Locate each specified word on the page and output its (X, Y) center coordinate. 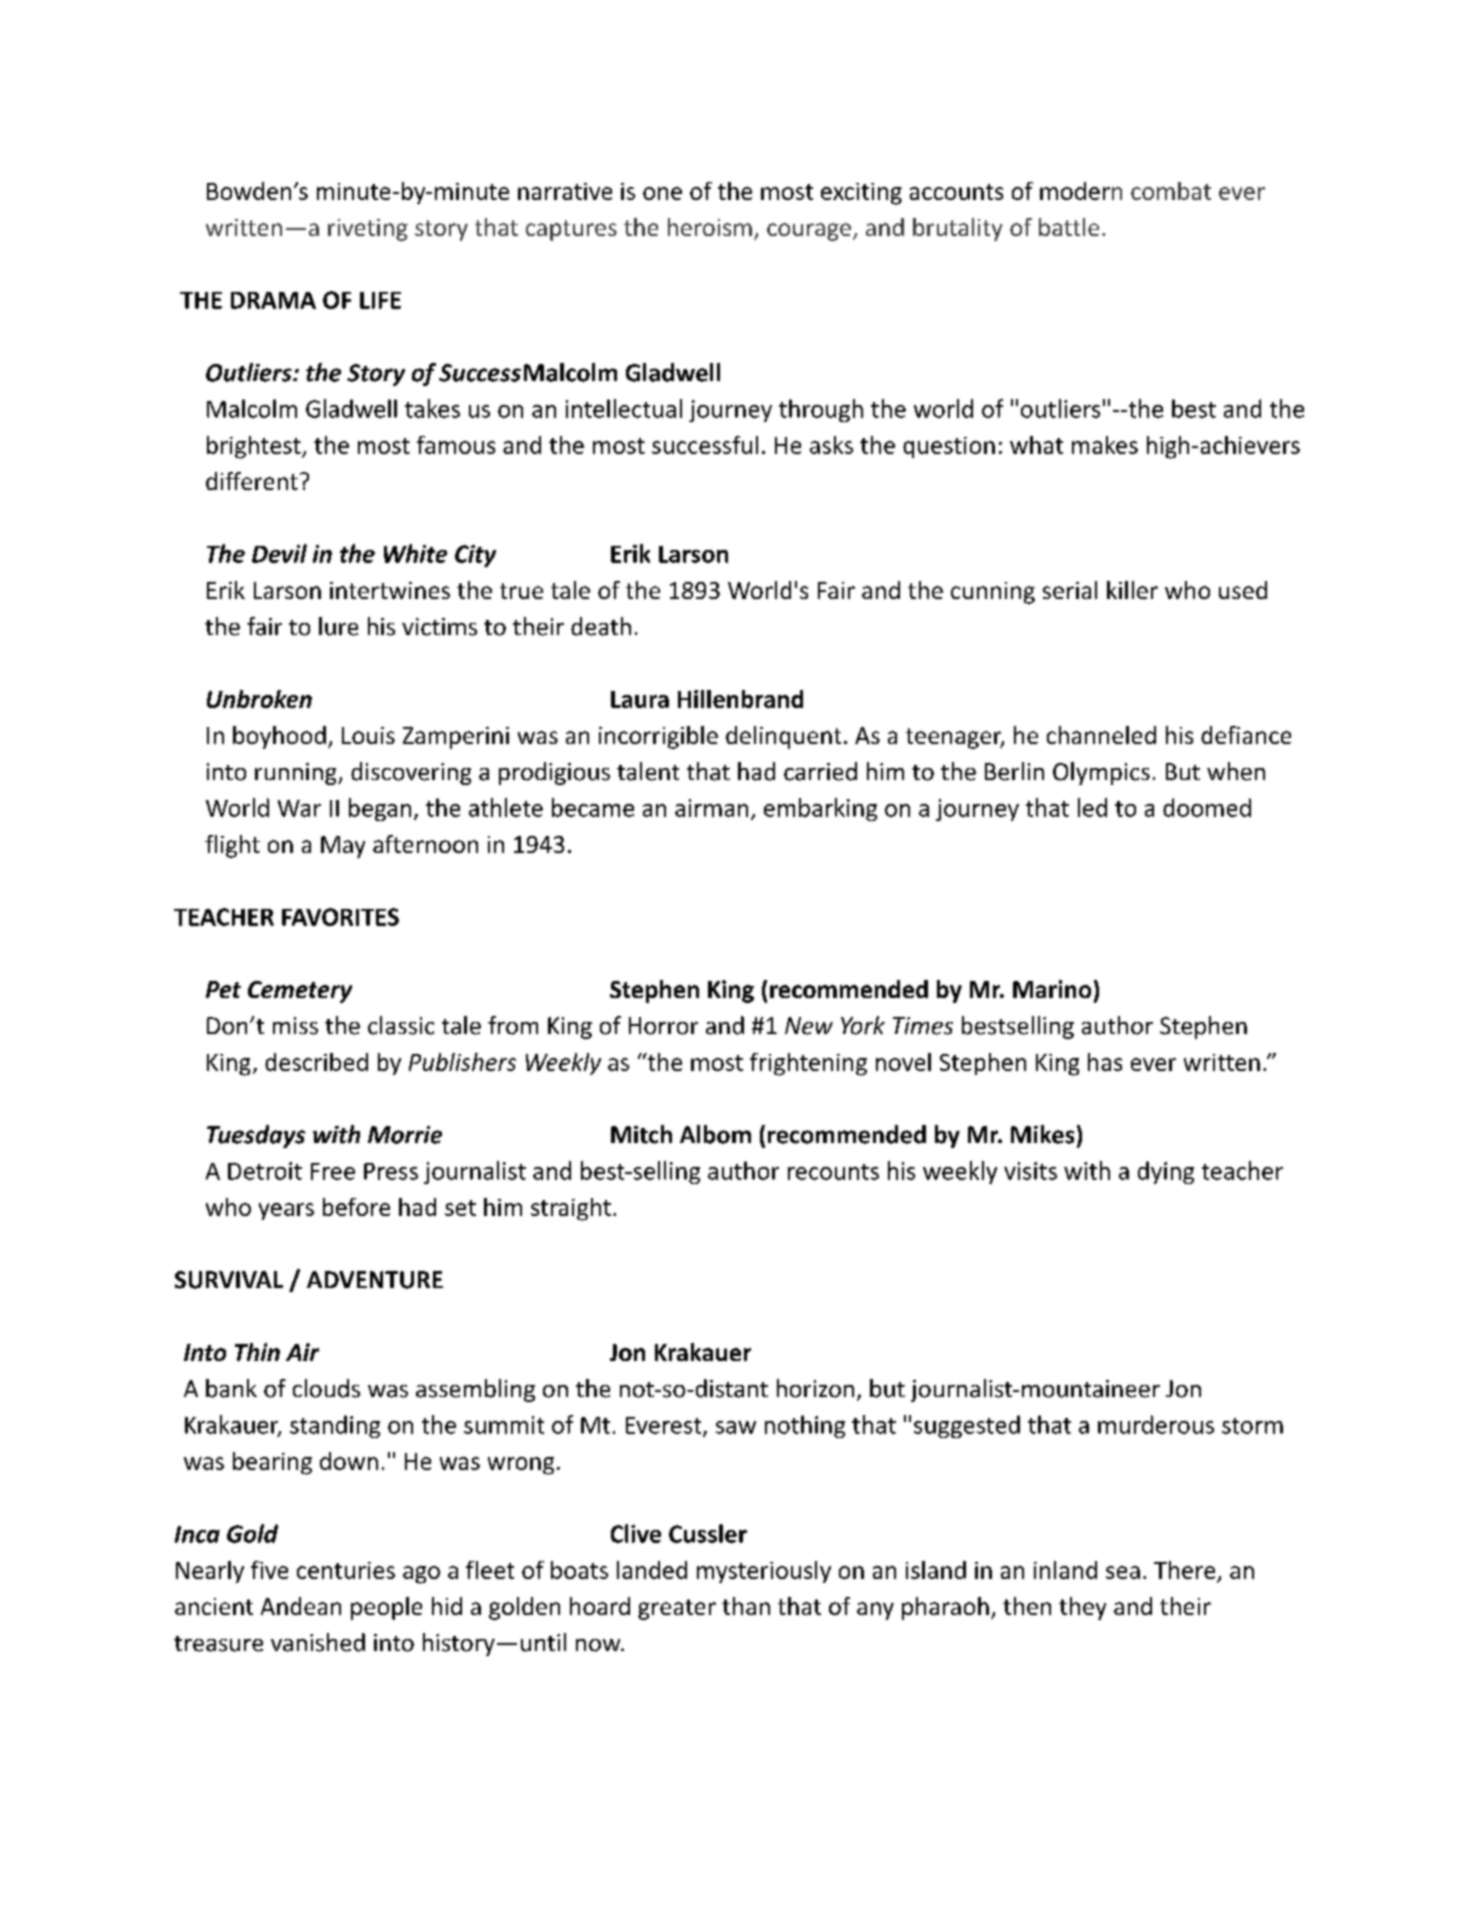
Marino (1052, 989)
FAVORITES (340, 917)
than (746, 1606)
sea (1123, 1572)
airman (711, 808)
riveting (368, 230)
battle (1069, 227)
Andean (301, 1606)
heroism (710, 227)
